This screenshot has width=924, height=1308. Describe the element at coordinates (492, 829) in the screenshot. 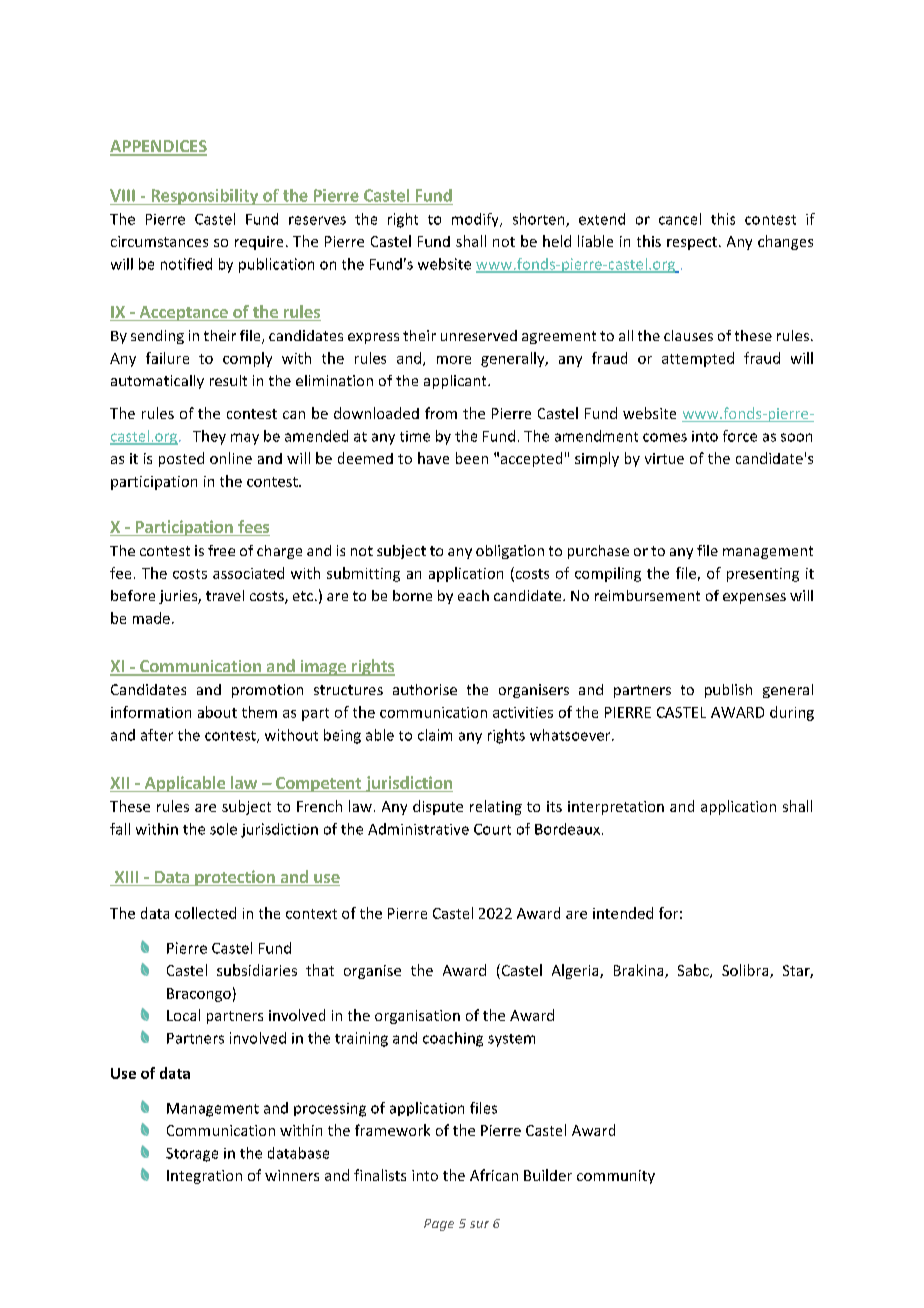

I see `Court` at that location.
